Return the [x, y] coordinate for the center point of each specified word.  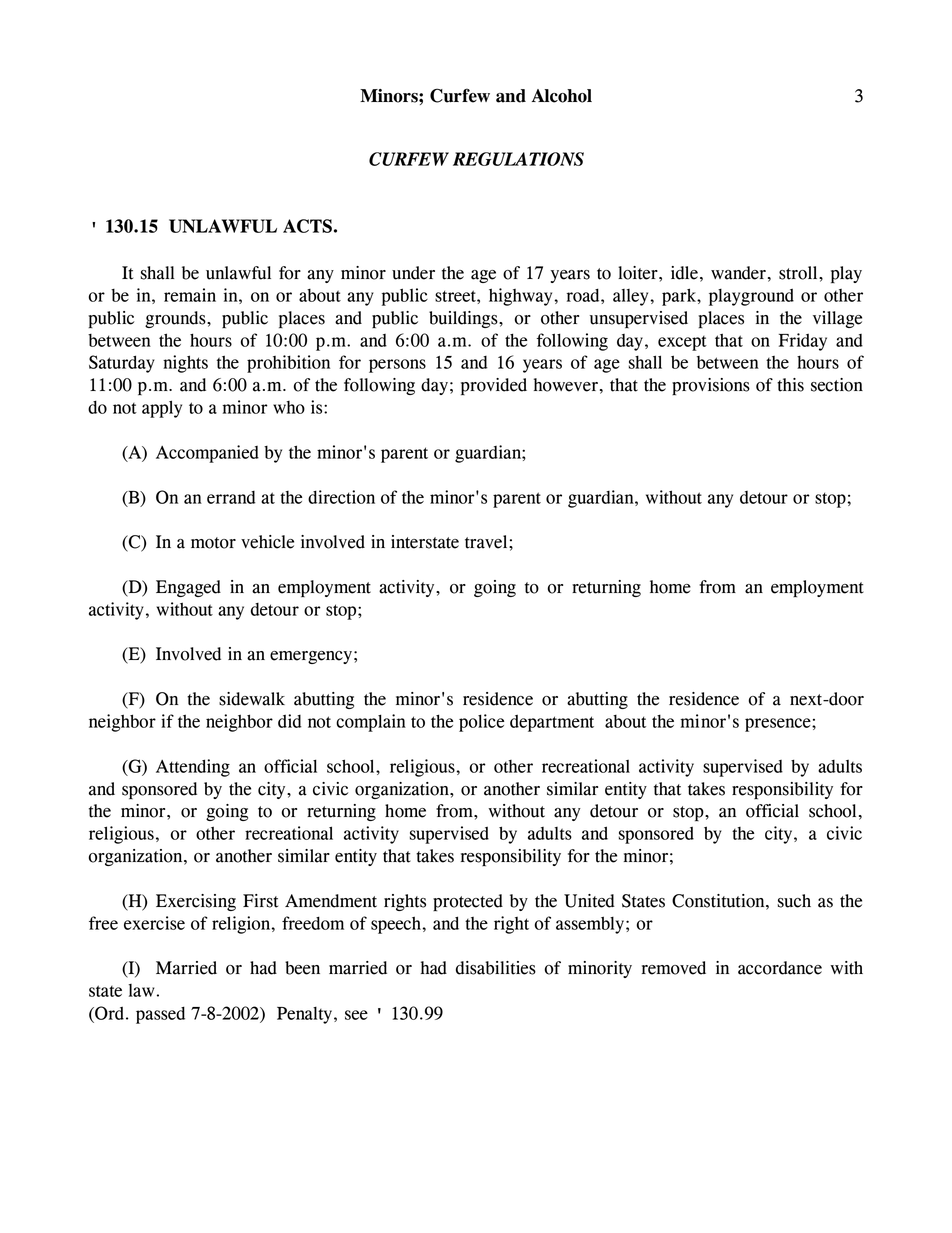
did [290, 721]
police [481, 723]
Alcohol [562, 96]
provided [494, 386]
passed [160, 1015]
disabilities [496, 968]
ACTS [307, 226]
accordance [780, 968]
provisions [711, 387]
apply [162, 409]
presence [779, 725]
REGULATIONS [518, 159]
